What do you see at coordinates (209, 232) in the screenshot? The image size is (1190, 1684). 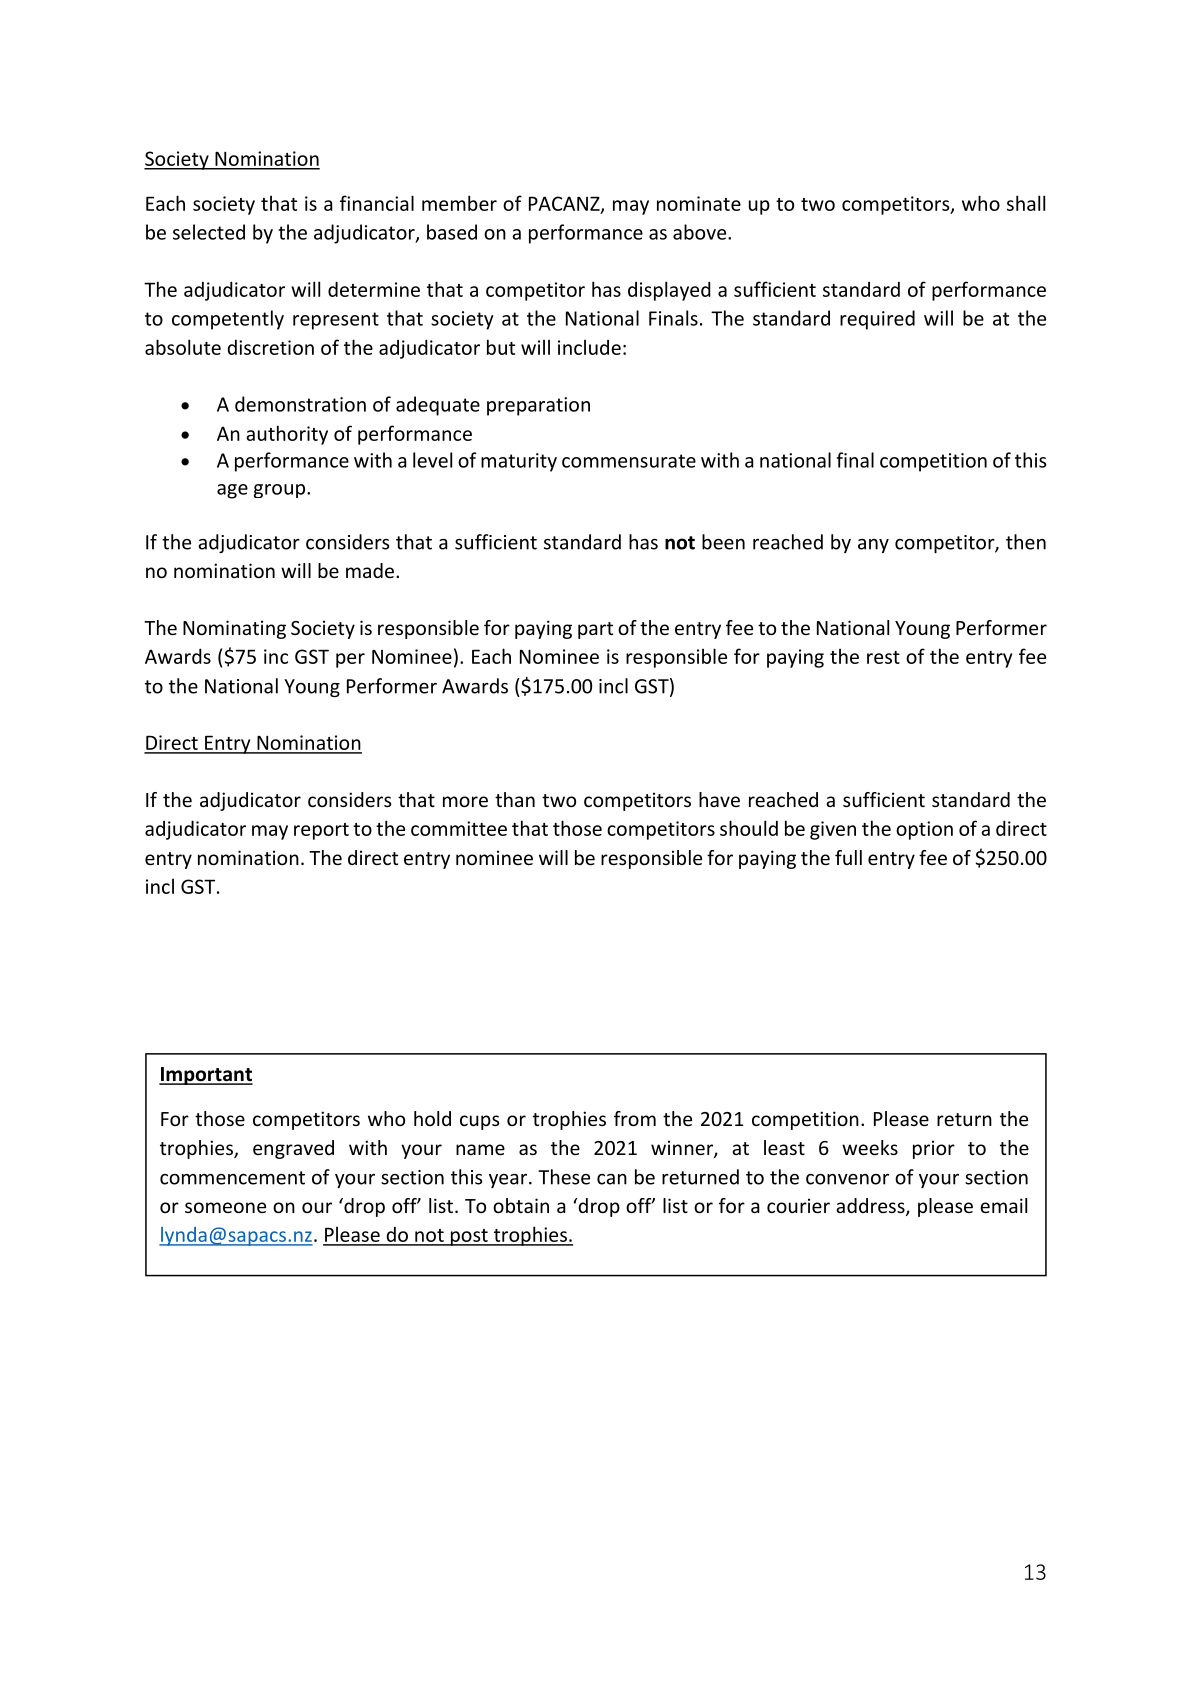 I see `selected` at bounding box center [209, 232].
